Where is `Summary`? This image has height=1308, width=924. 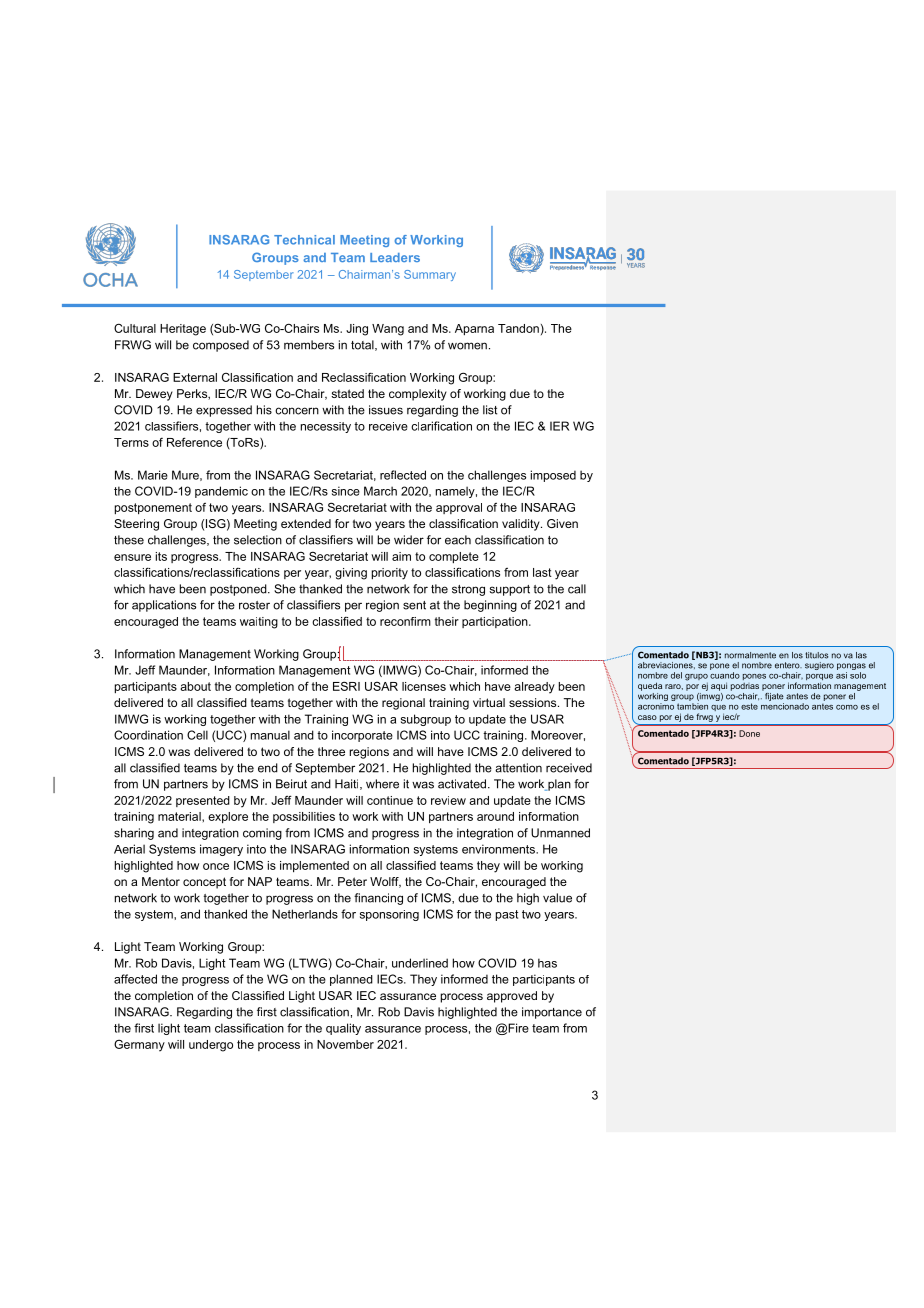 Summary is located at coordinates (430, 275).
